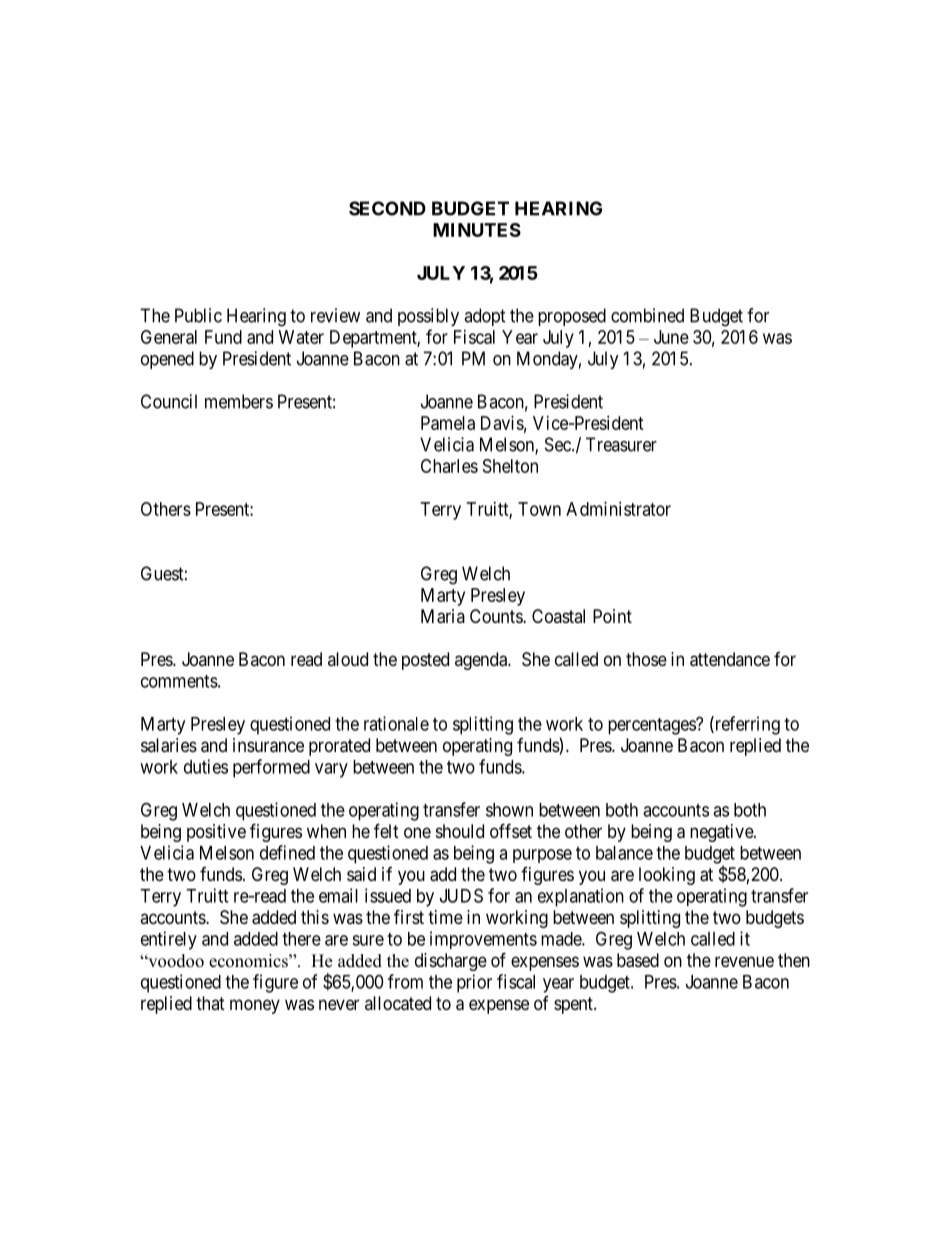 The width and height of the image is (952, 1233). What do you see at coordinates (198, 315) in the image?
I see `Public` at bounding box center [198, 315].
